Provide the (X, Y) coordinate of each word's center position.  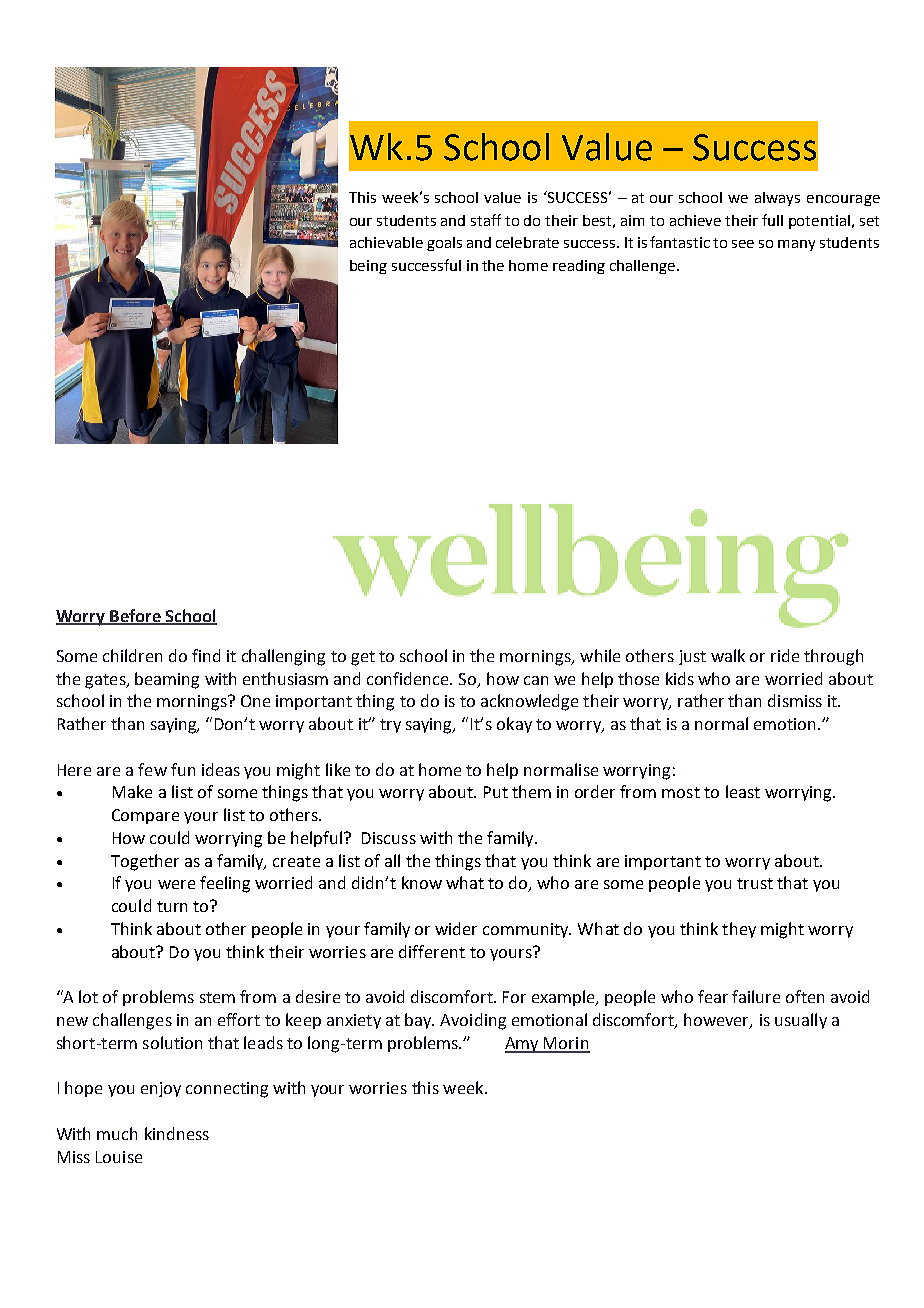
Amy (523, 1045)
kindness (177, 1133)
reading (579, 267)
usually (801, 1021)
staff (486, 220)
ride (785, 655)
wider (456, 928)
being (368, 267)
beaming (167, 680)
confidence (409, 678)
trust (755, 883)
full (772, 220)
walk (728, 655)
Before (135, 616)
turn (172, 906)
